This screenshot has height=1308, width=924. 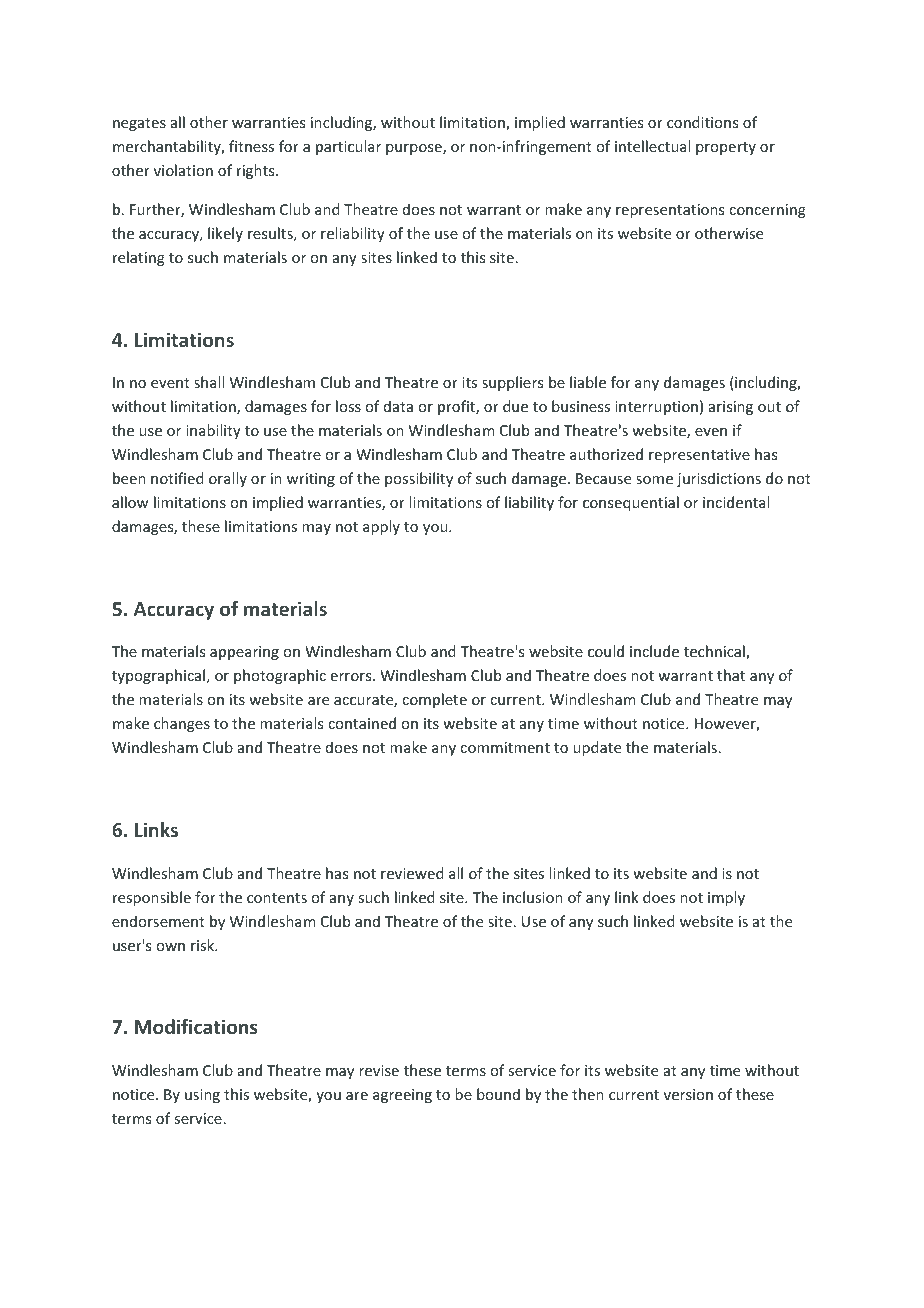 I want to click on appearing, so click(x=244, y=653).
